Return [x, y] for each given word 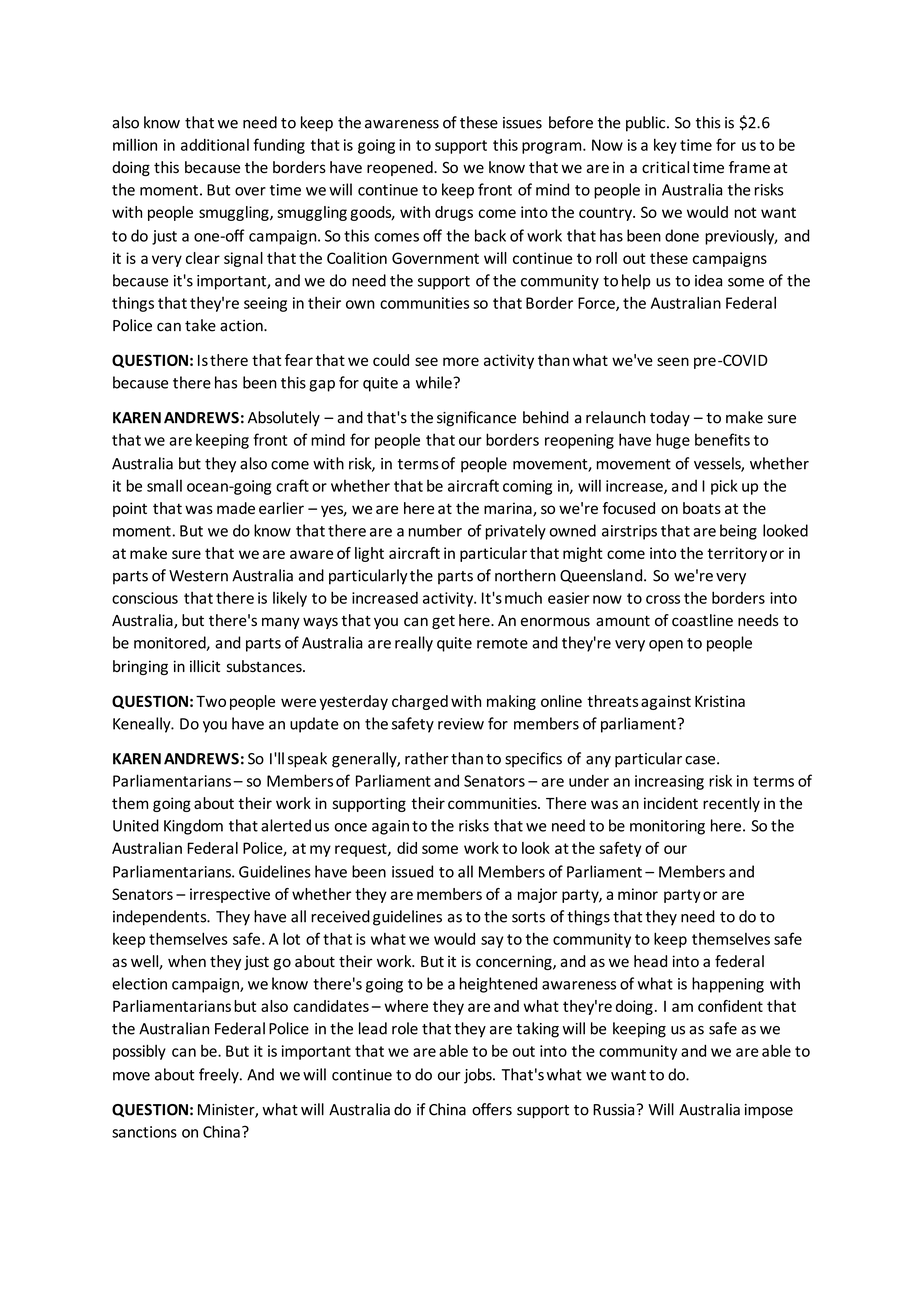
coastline [702, 620]
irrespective [230, 895]
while [435, 382]
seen [673, 361]
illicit [205, 666]
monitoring [667, 827]
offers [492, 1109]
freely [220, 1076]
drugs [454, 213]
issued [412, 871]
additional [215, 145]
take [200, 325]
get [443, 622]
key [665, 146]
